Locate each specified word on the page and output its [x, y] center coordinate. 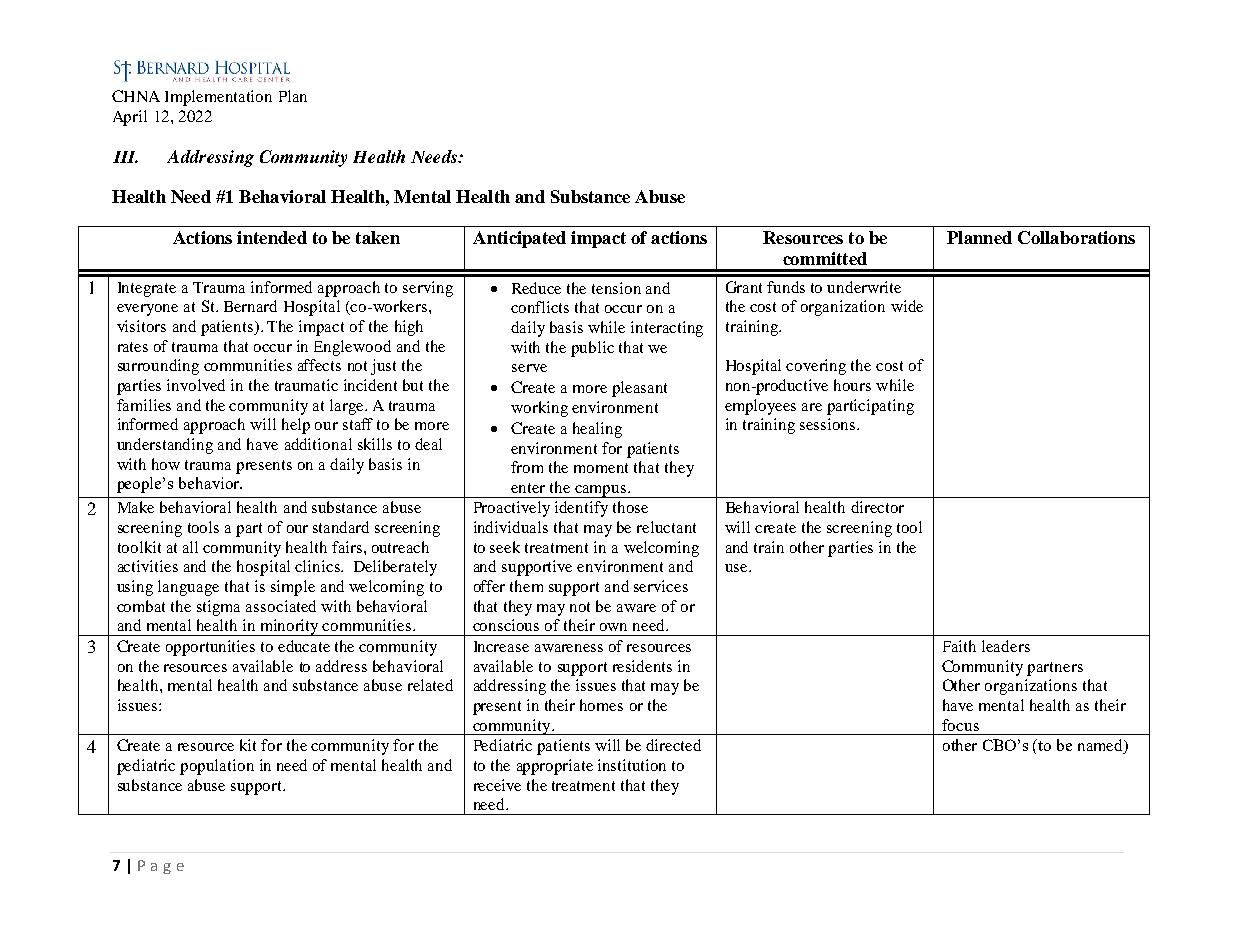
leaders [1006, 646]
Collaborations [1076, 237]
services [661, 586]
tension [616, 288]
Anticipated [519, 239]
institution [632, 765]
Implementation [218, 98]
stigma [218, 608]
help [296, 426]
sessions [829, 424]
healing [597, 430]
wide [907, 306]
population [217, 767]
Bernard [250, 306]
